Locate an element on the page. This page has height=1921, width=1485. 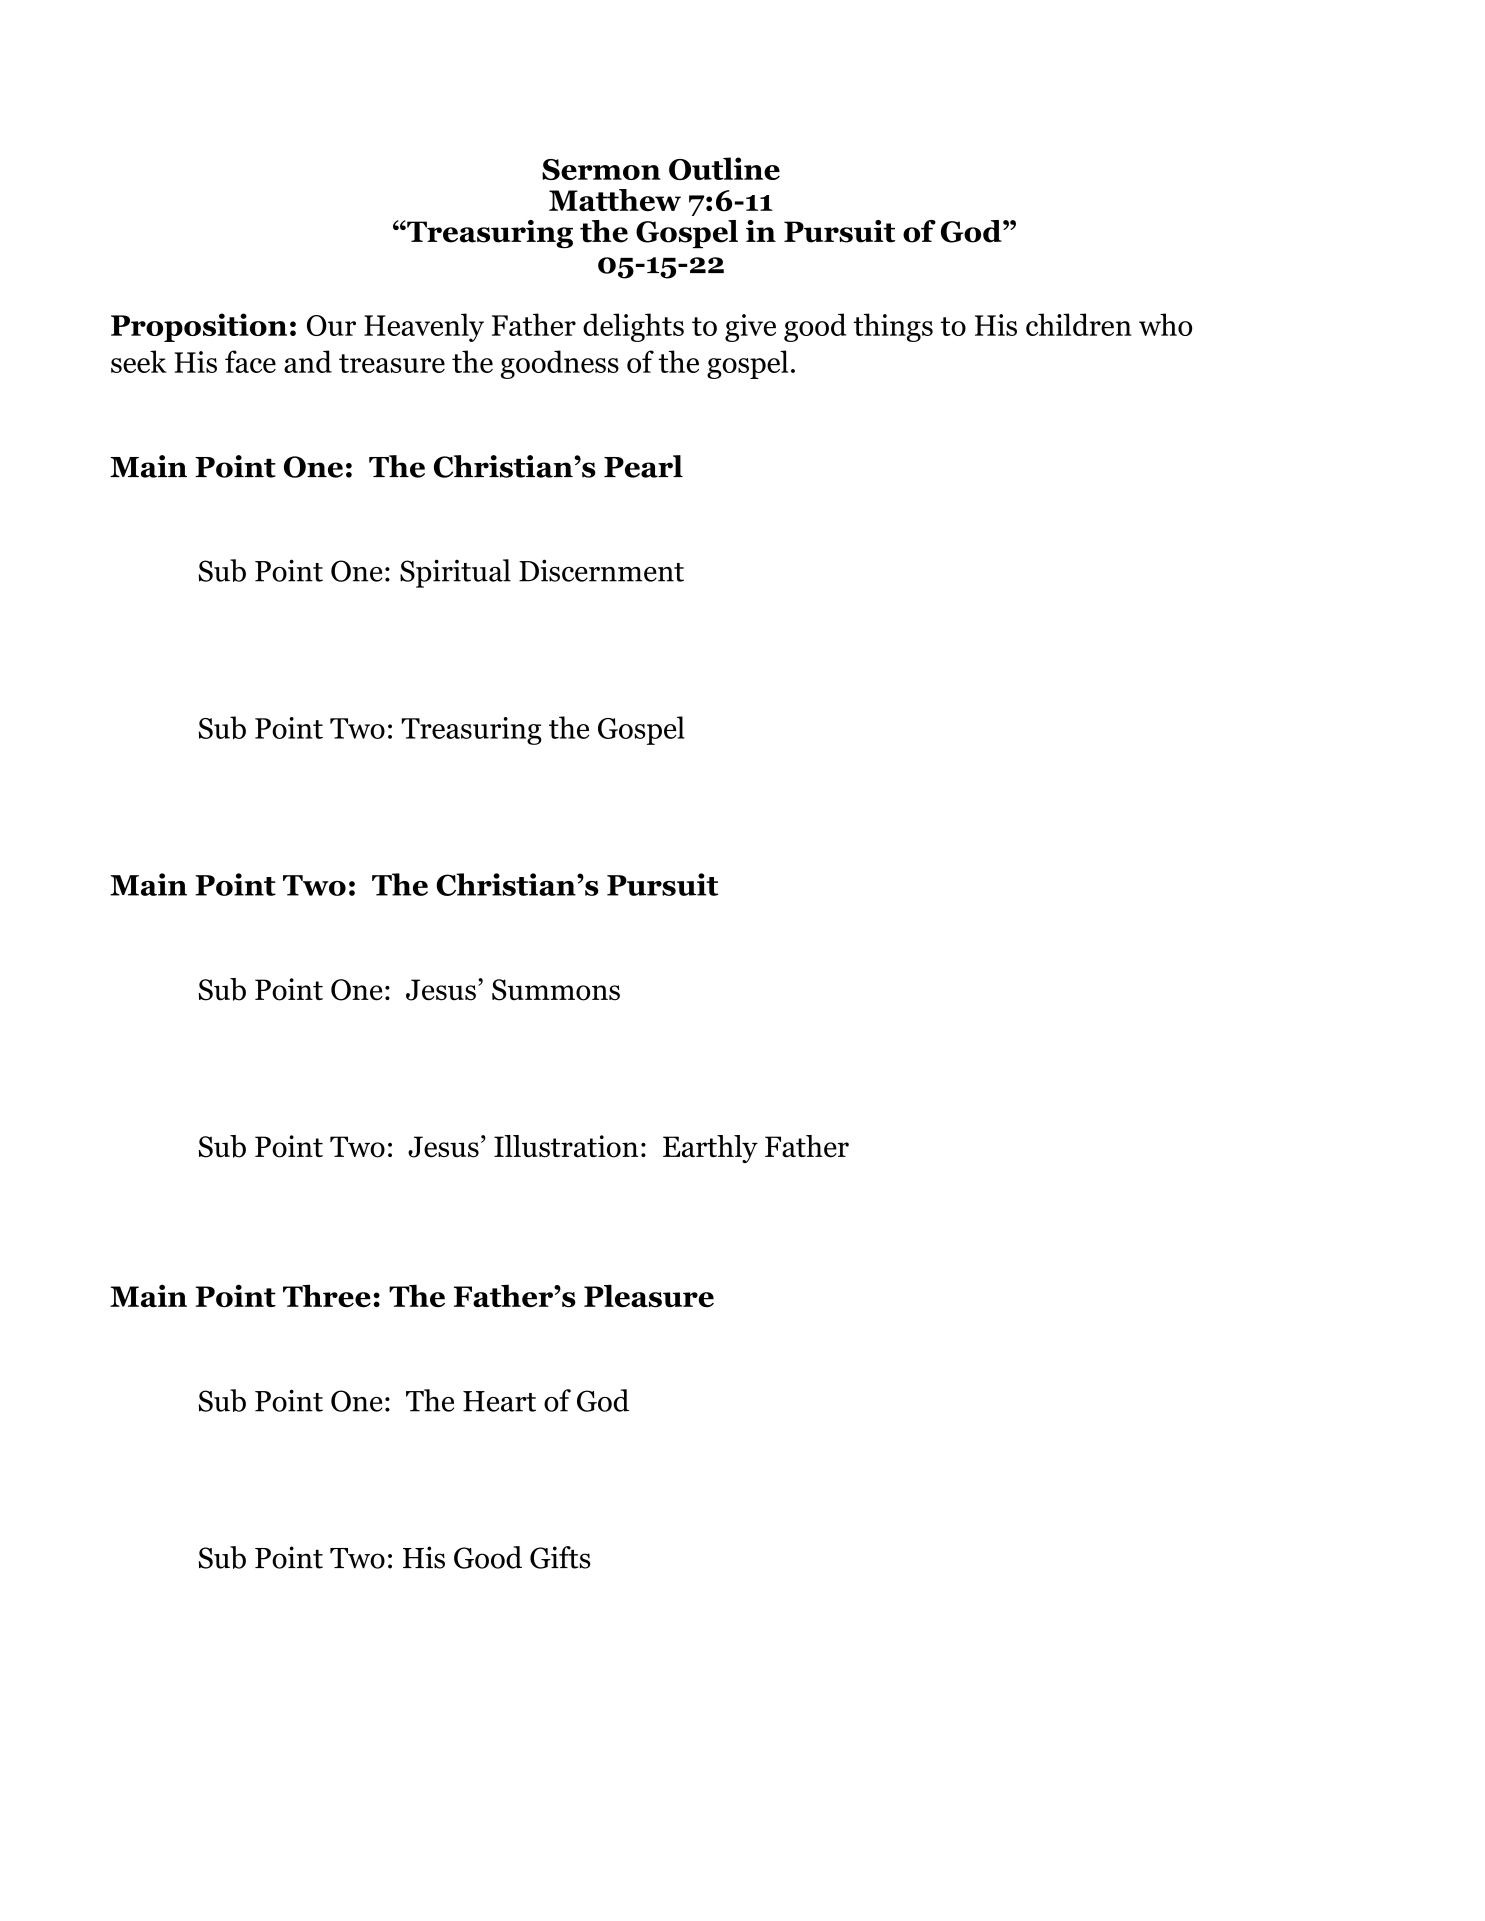
Summons is located at coordinates (556, 990).
